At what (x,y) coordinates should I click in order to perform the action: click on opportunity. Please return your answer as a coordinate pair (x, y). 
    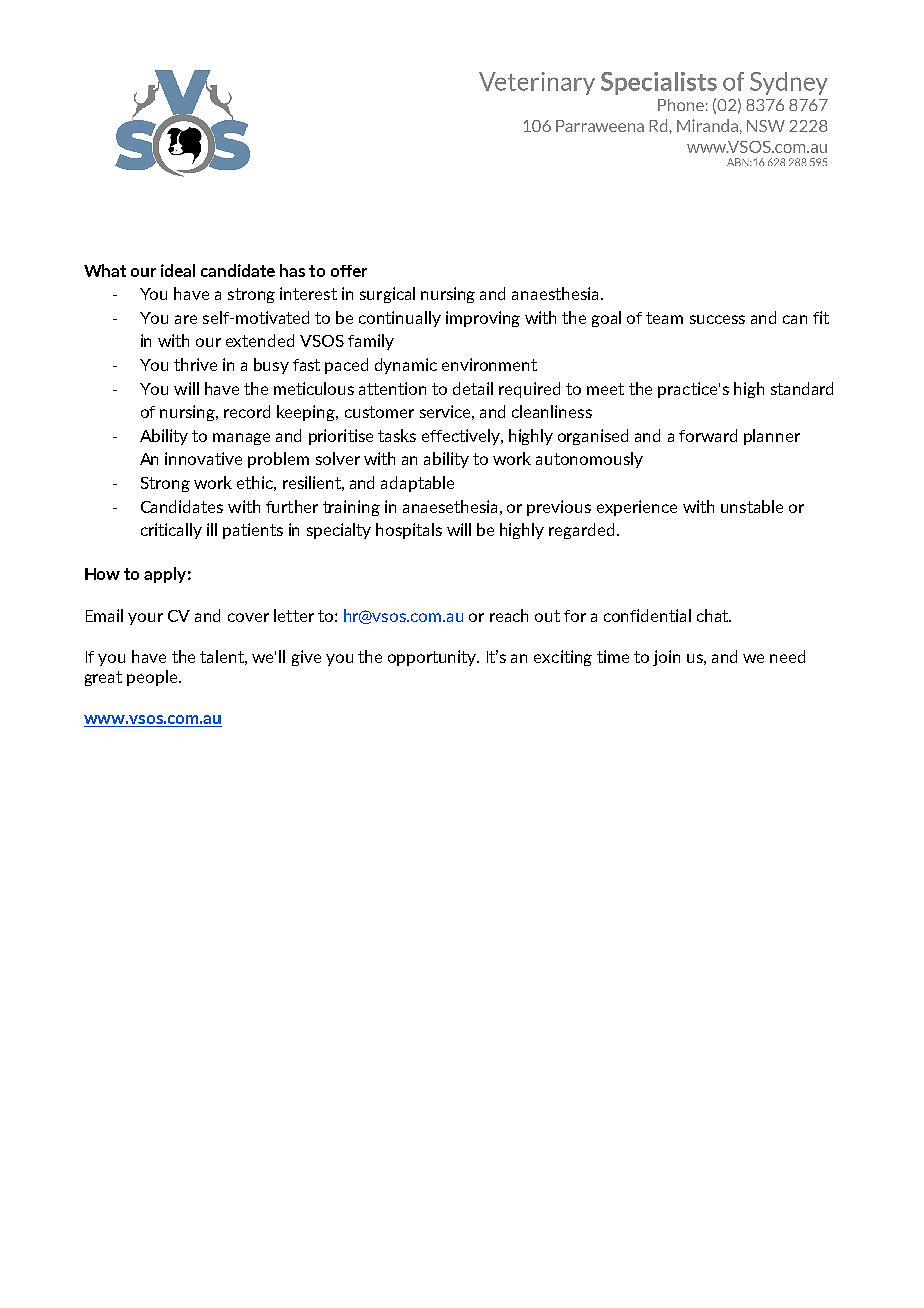
    Looking at the image, I should click on (433, 658).
